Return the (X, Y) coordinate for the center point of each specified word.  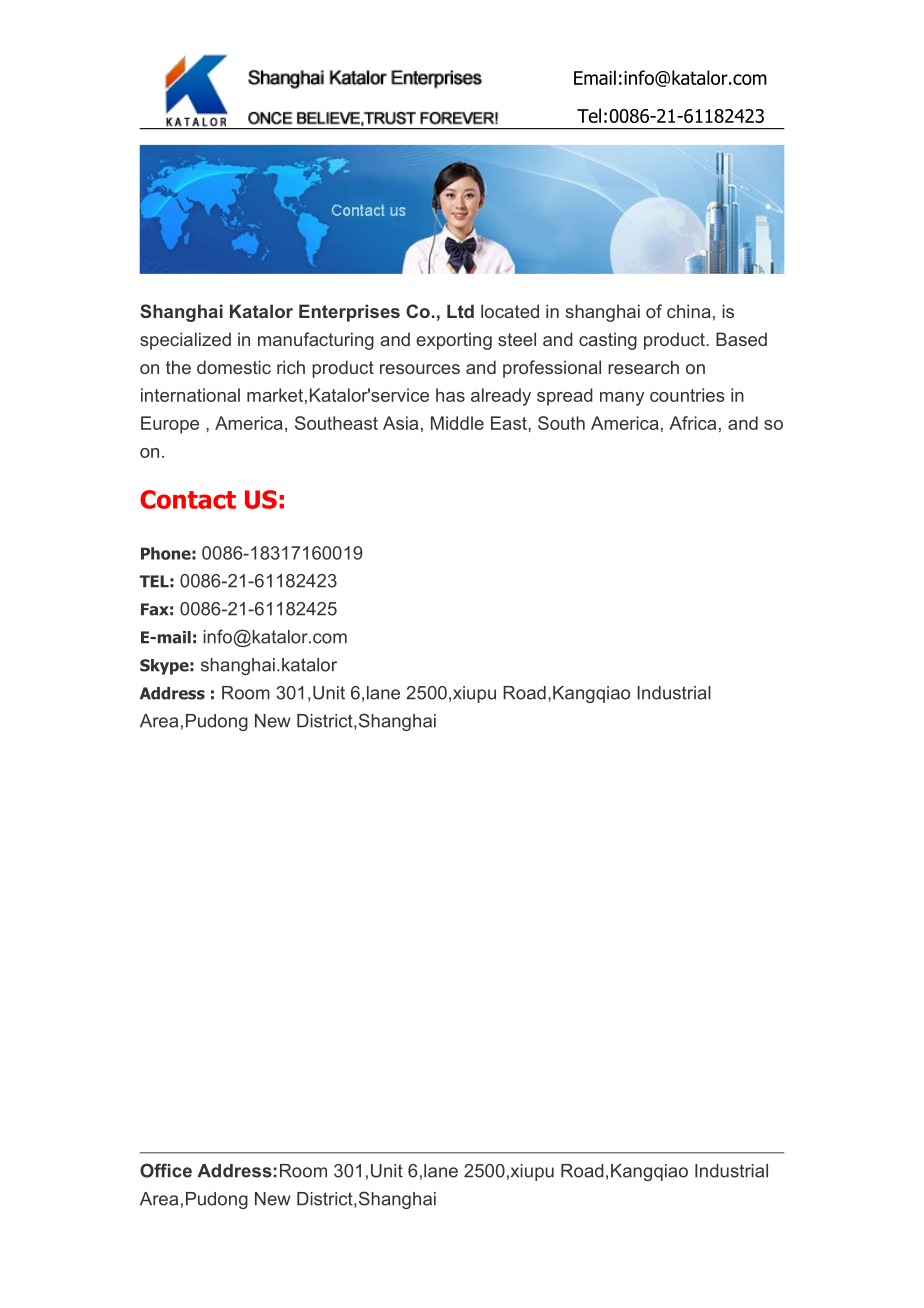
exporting (454, 341)
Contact (188, 499)
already (501, 397)
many (622, 399)
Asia (400, 423)
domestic (234, 367)
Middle (457, 423)
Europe (170, 425)
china (689, 311)
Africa (692, 423)
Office (166, 1170)
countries (687, 395)
